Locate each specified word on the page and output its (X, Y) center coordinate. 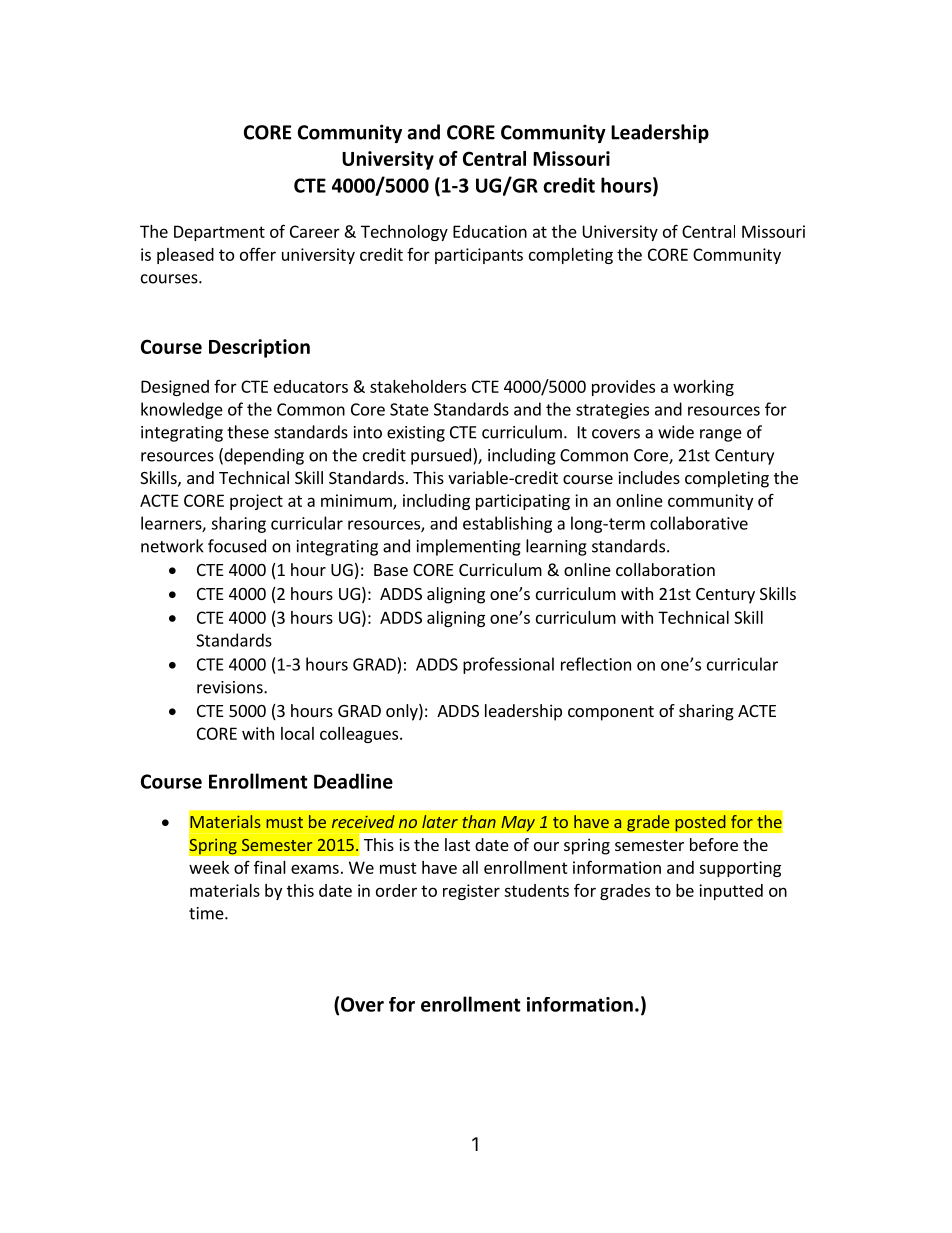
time (207, 913)
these (248, 432)
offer (258, 254)
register (471, 892)
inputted (731, 892)
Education (490, 231)
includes (649, 477)
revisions (231, 687)
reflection (596, 664)
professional (508, 665)
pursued (441, 456)
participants (479, 256)
